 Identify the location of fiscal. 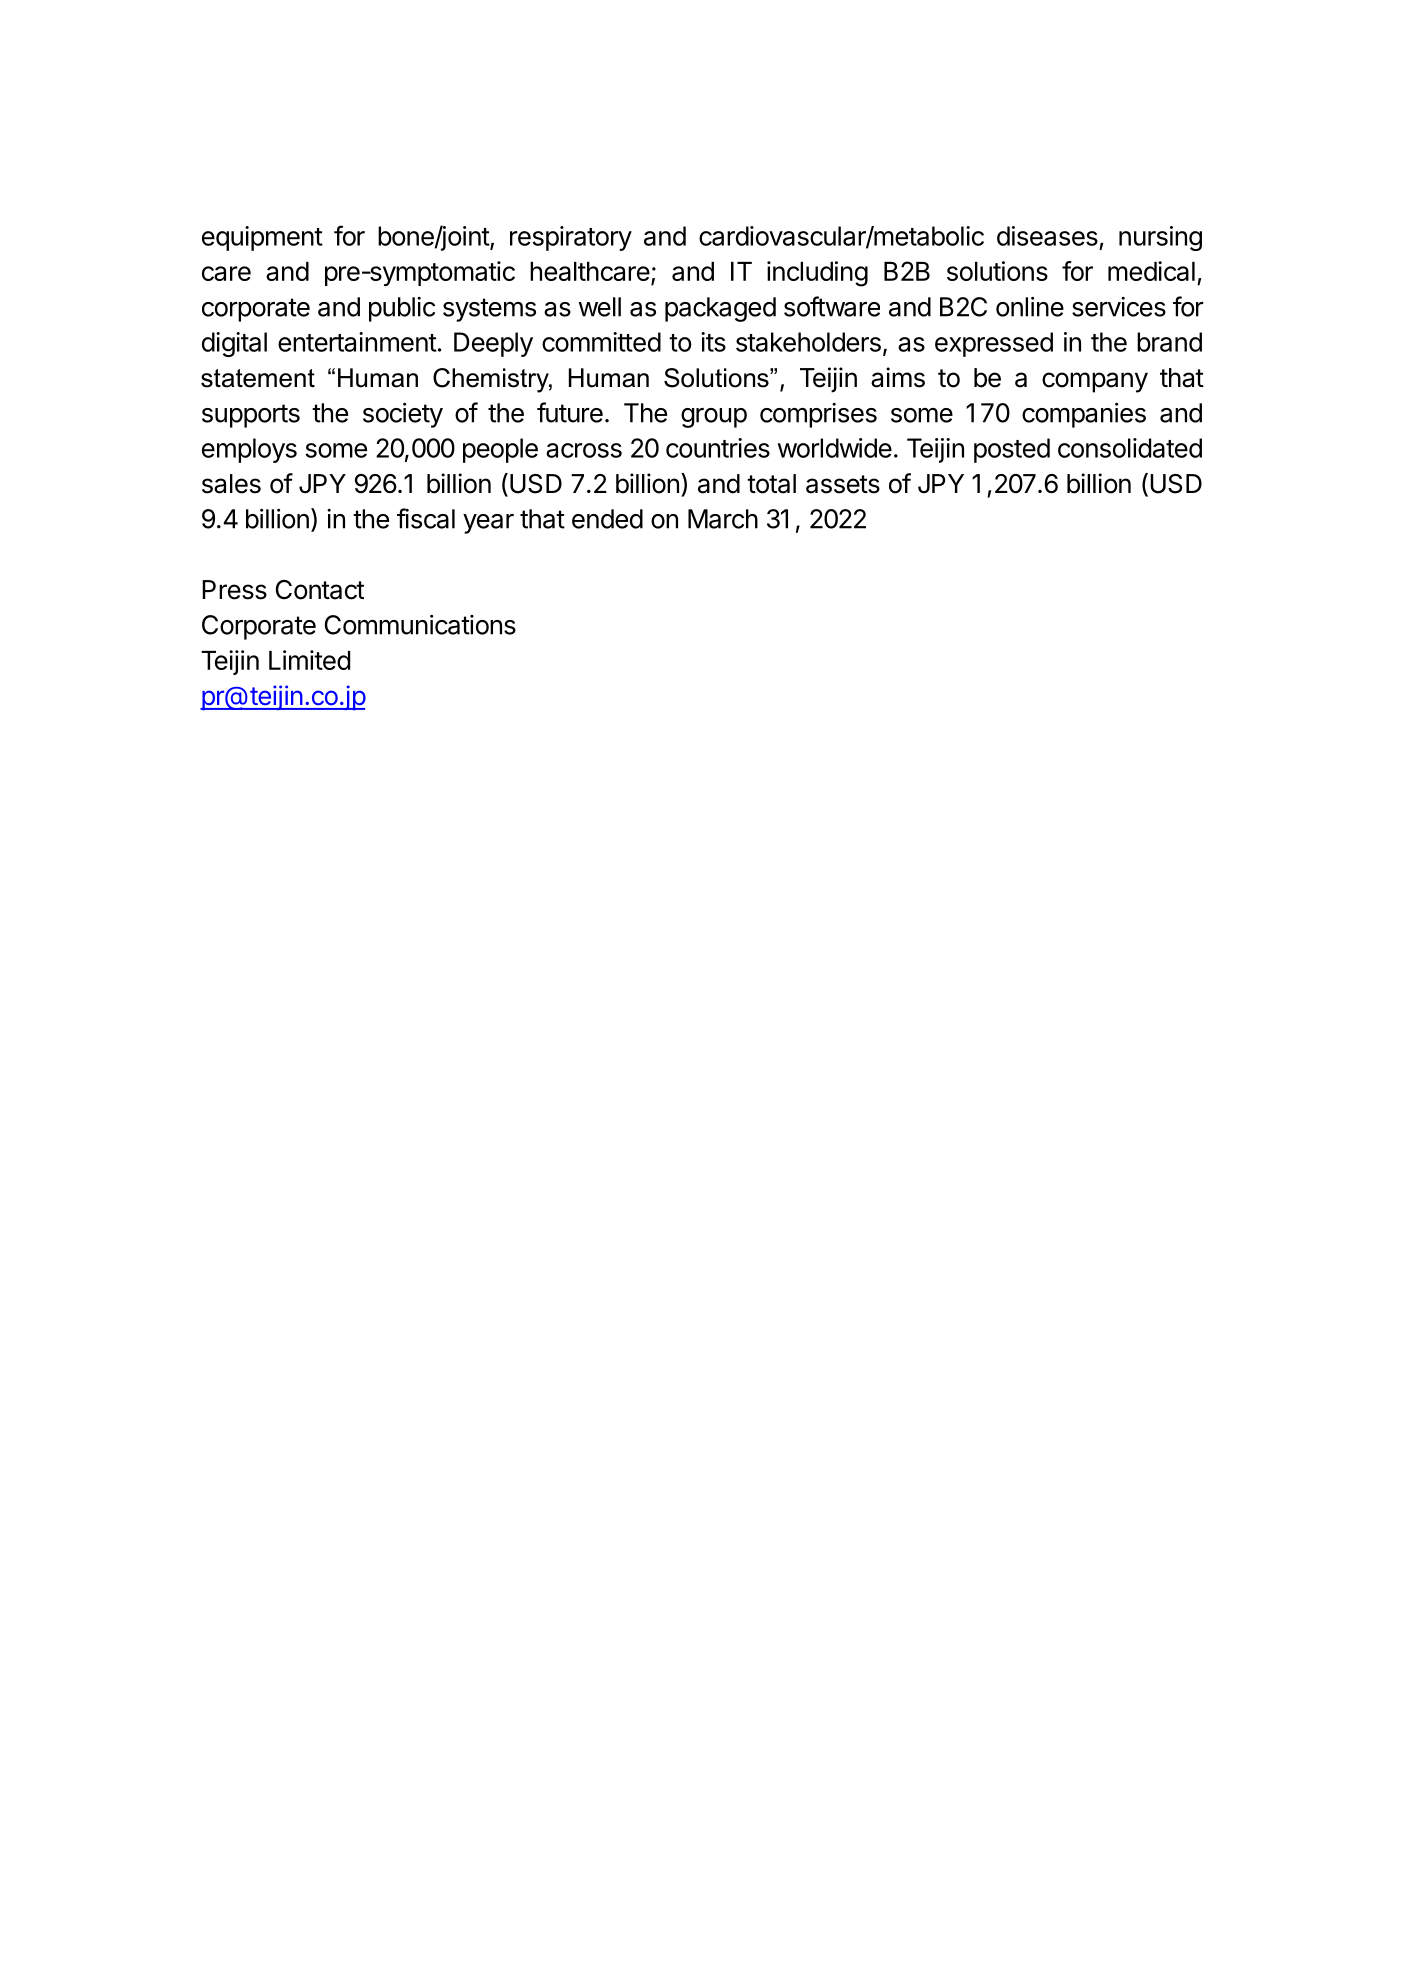
(426, 518).
